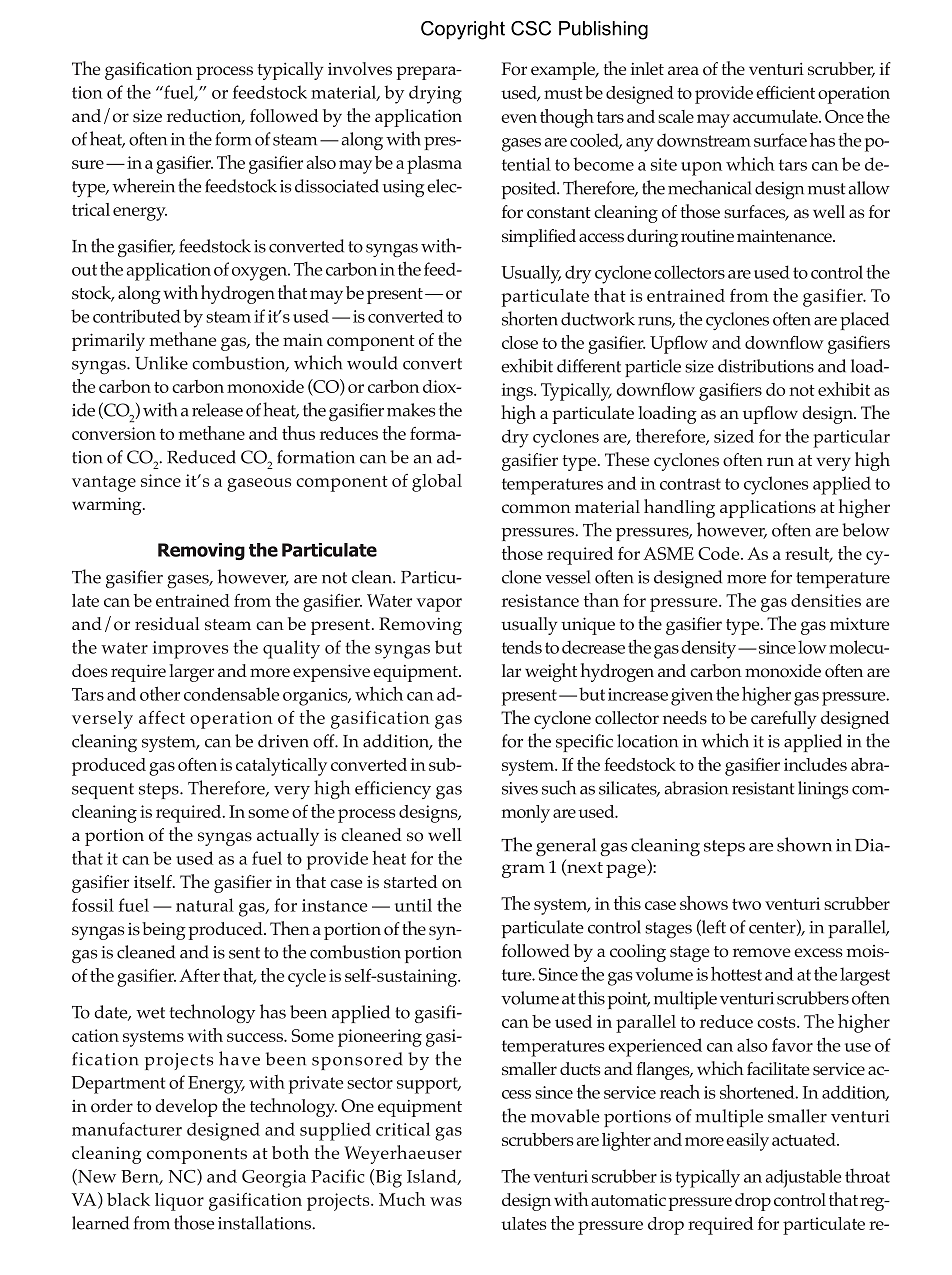  Describe the element at coordinates (803, 1178) in the page. I see `adjustable` at that location.
